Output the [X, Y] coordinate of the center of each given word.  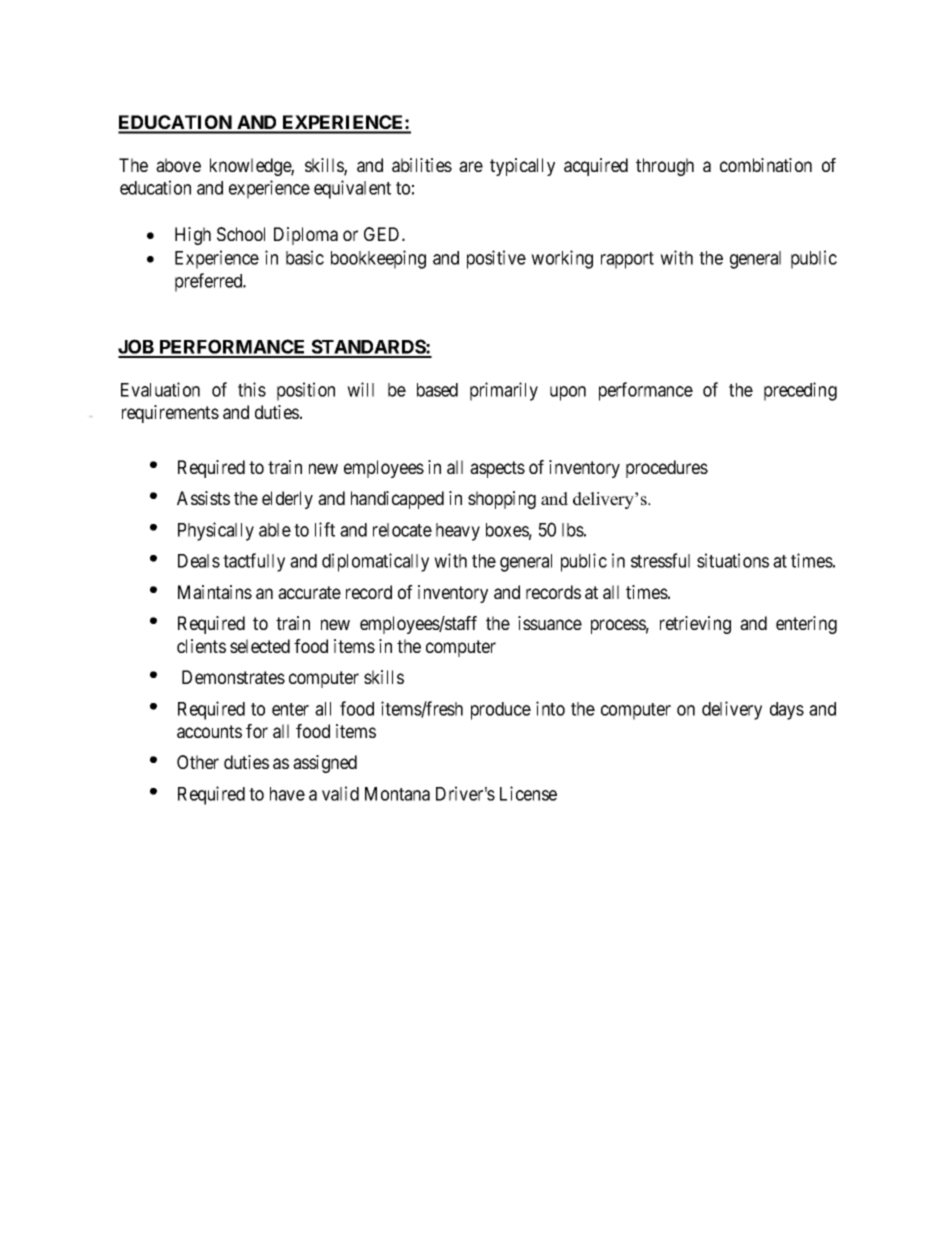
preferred [210, 282]
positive [496, 259]
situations [733, 560]
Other [198, 762]
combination [766, 165]
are [471, 166]
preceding [800, 391]
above [178, 165]
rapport [627, 260]
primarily [504, 391]
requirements [170, 414]
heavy [458, 532]
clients [201, 646]
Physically [216, 531]
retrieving [695, 625]
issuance [550, 623]
